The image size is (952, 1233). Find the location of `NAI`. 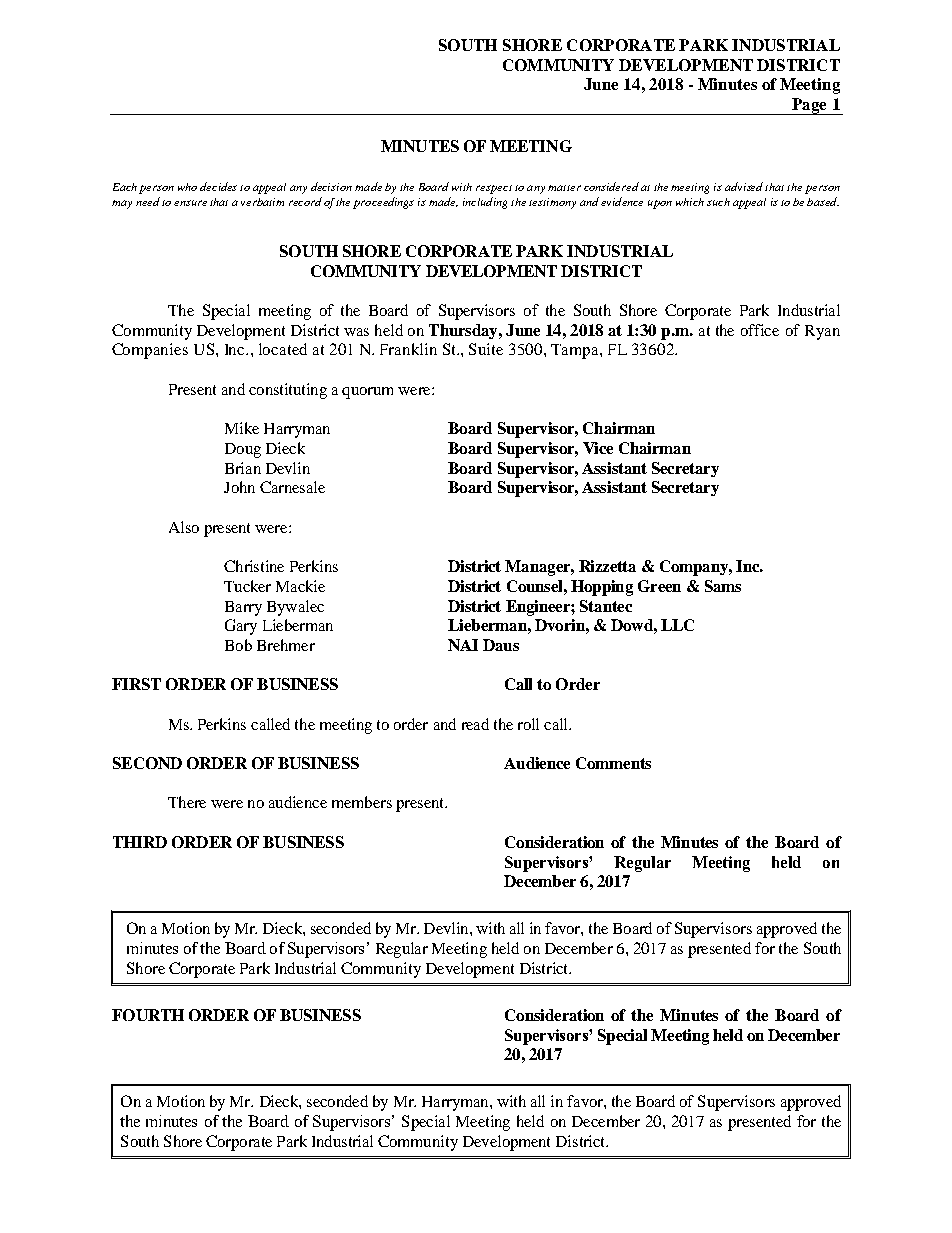

NAI is located at coordinates (463, 645).
